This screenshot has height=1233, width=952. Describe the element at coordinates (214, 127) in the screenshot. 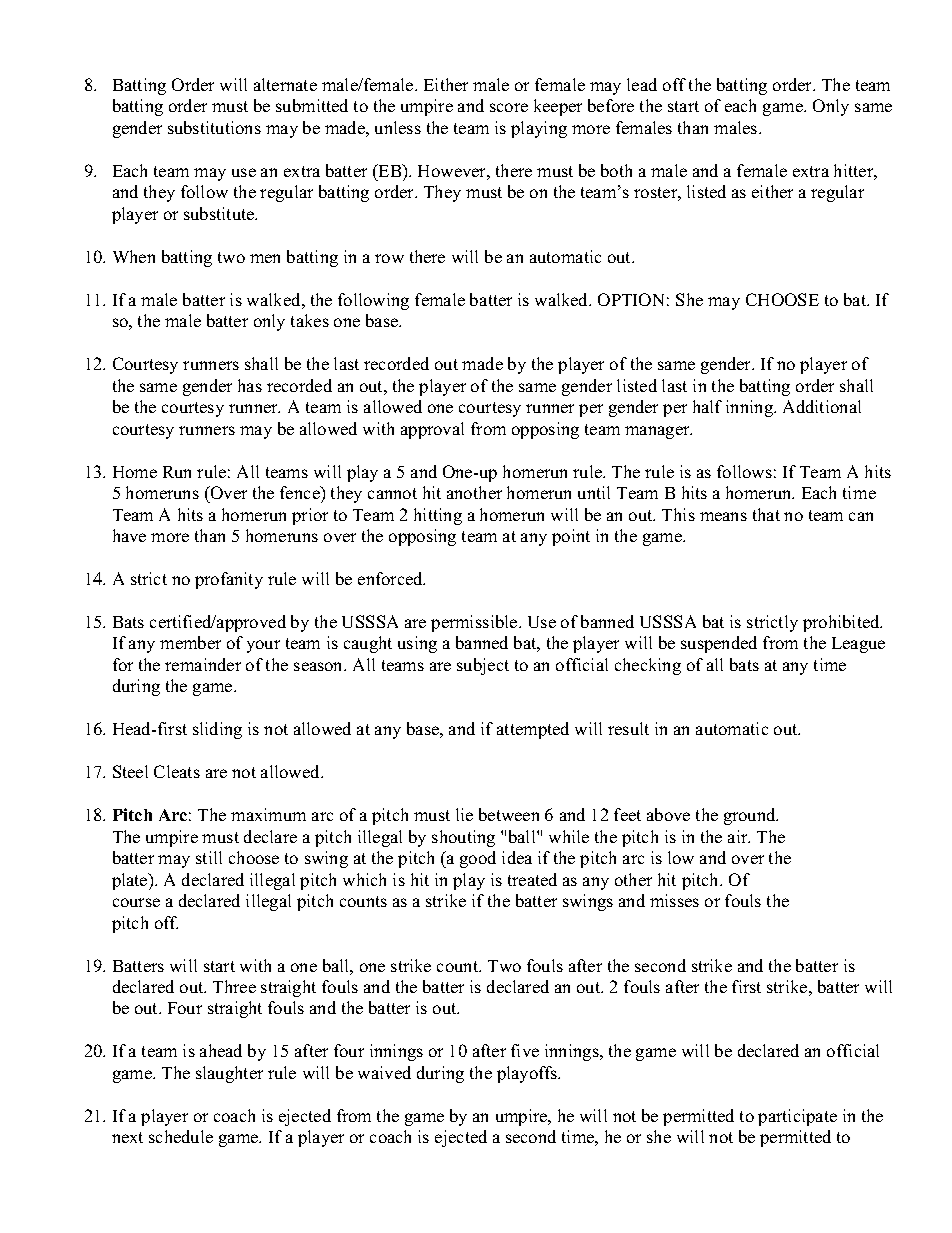

I see `substitutions` at that location.
